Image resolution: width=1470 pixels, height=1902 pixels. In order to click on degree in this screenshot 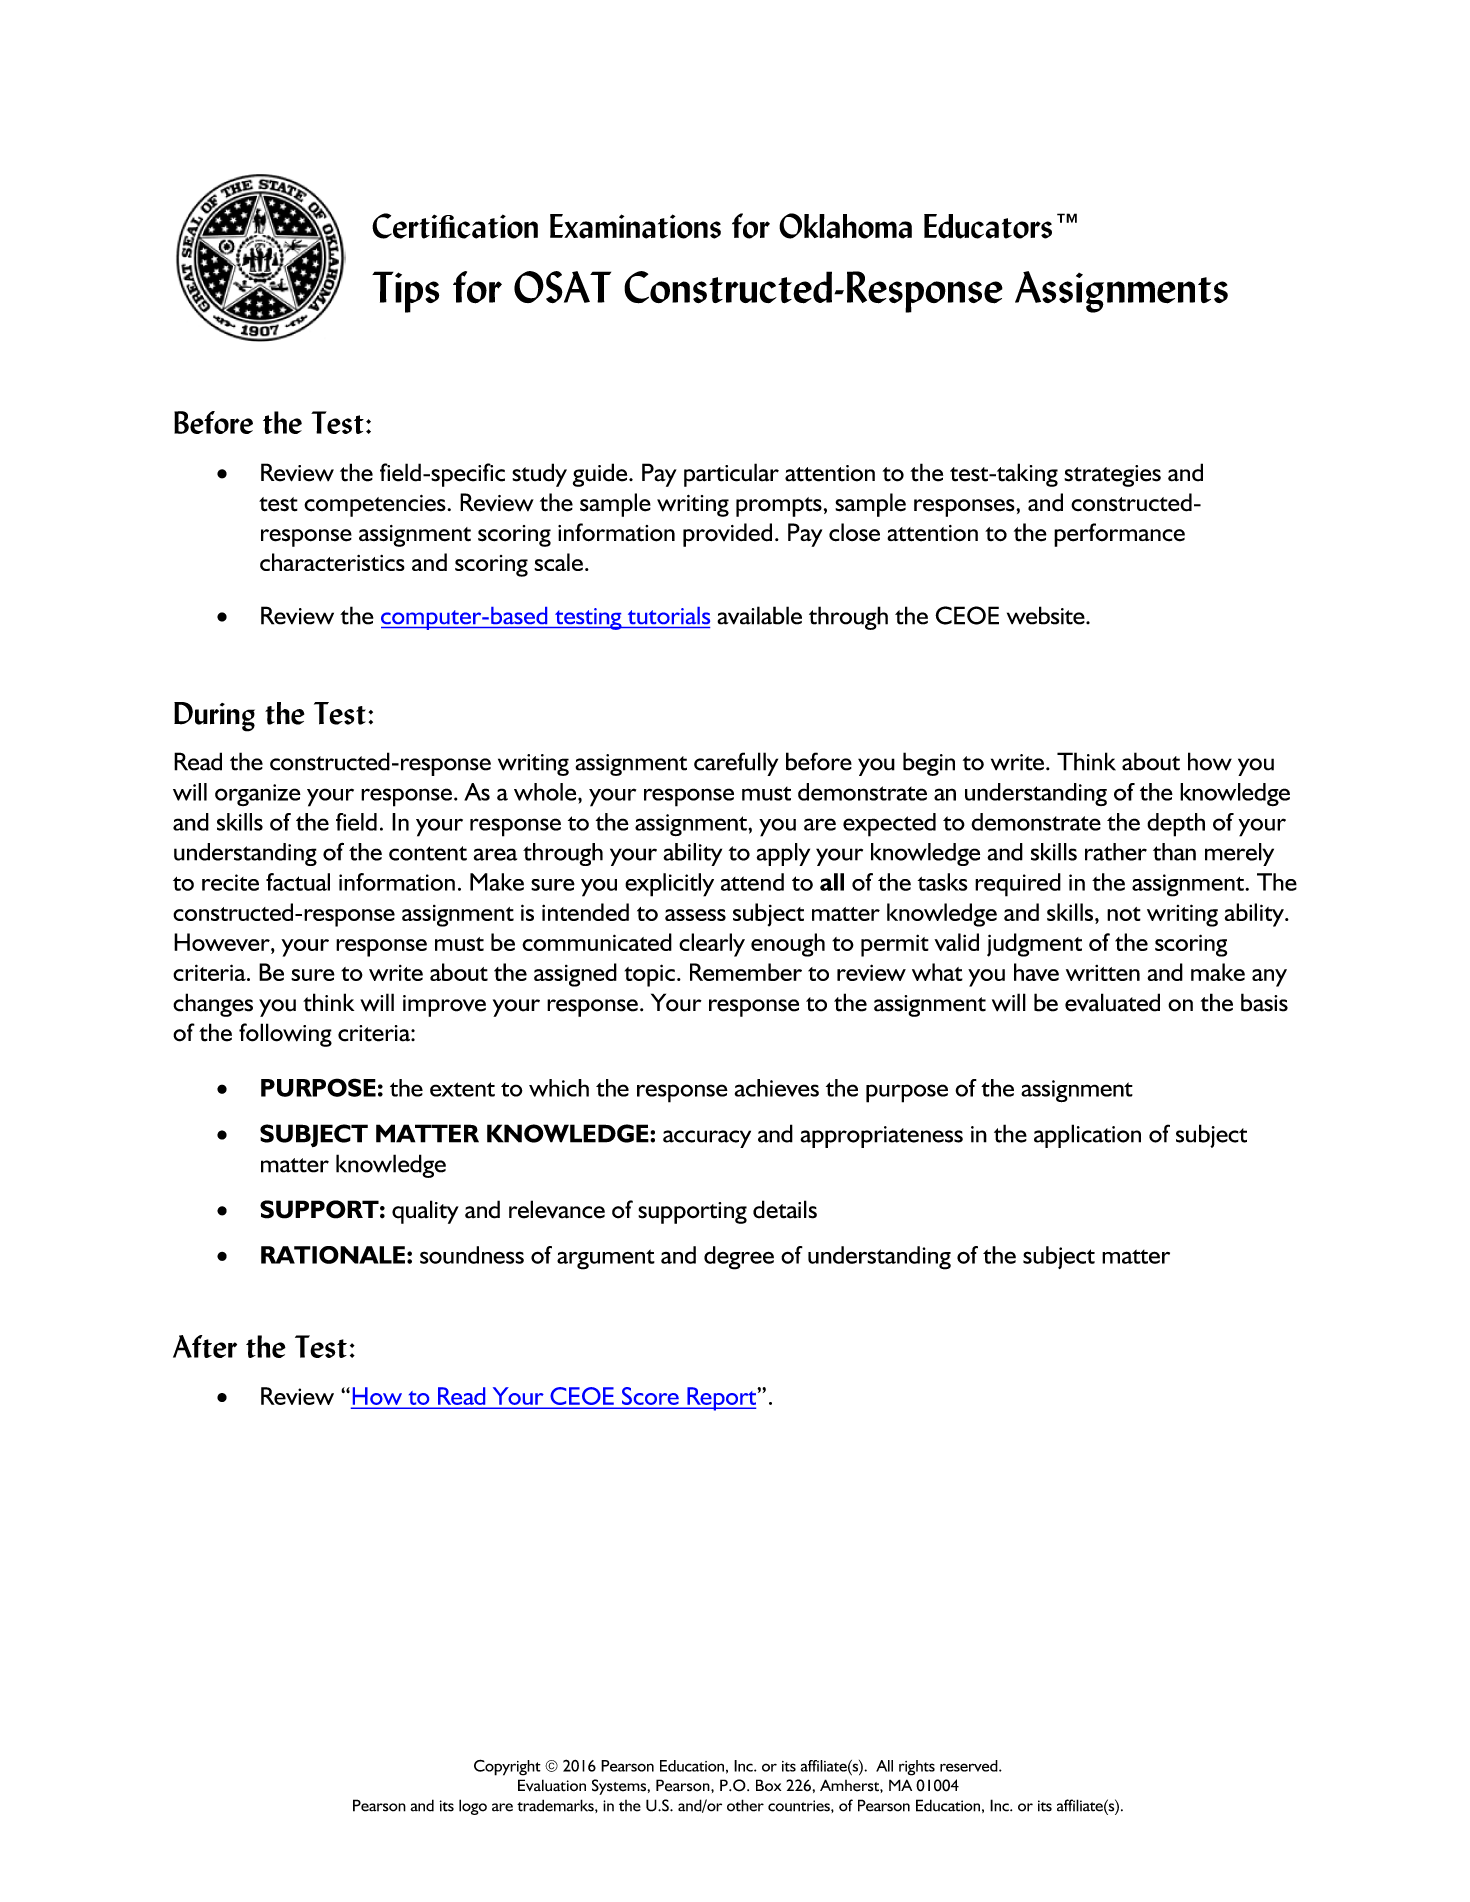, I will do `click(739, 1258)`.
